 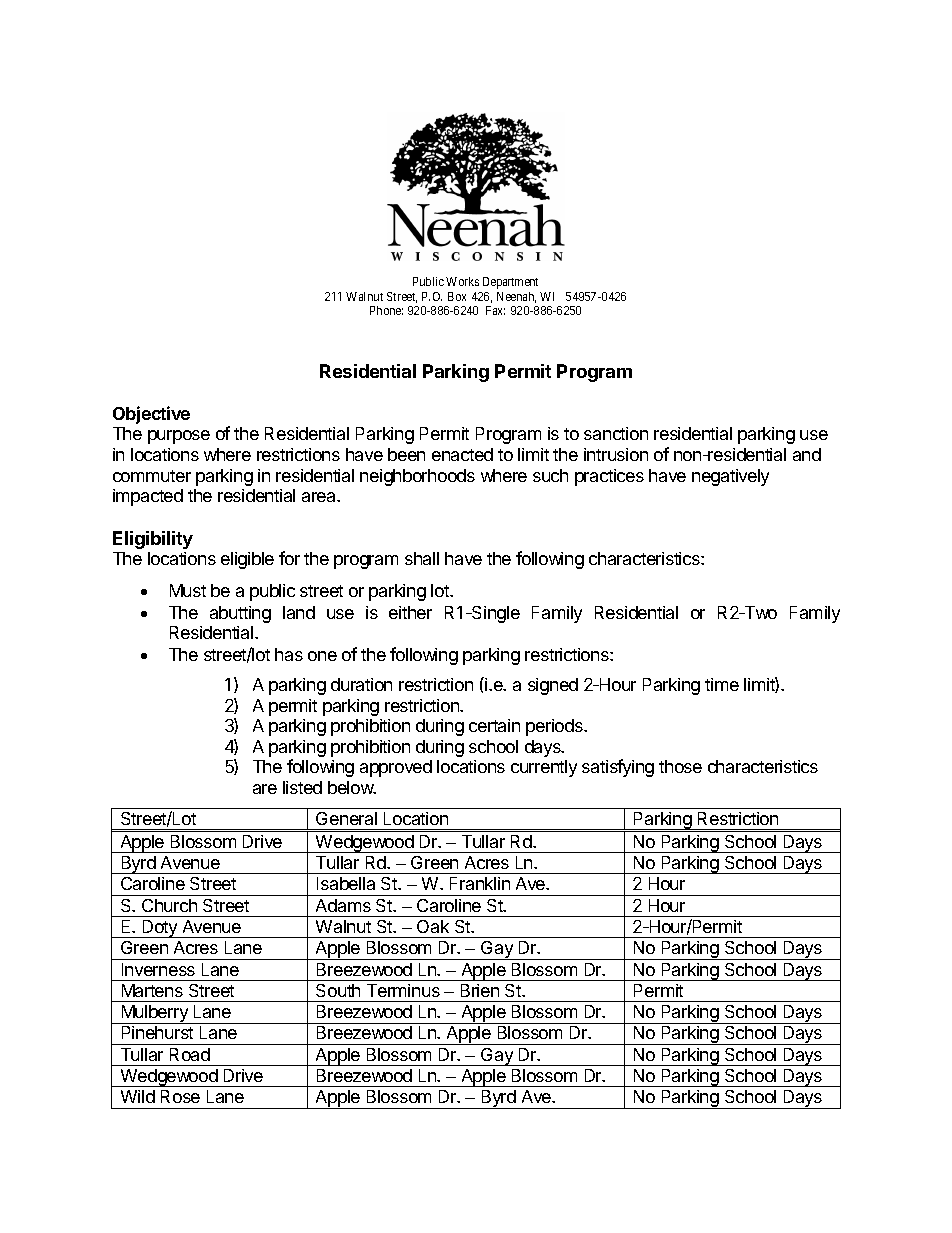 I want to click on eligible, so click(x=247, y=560).
